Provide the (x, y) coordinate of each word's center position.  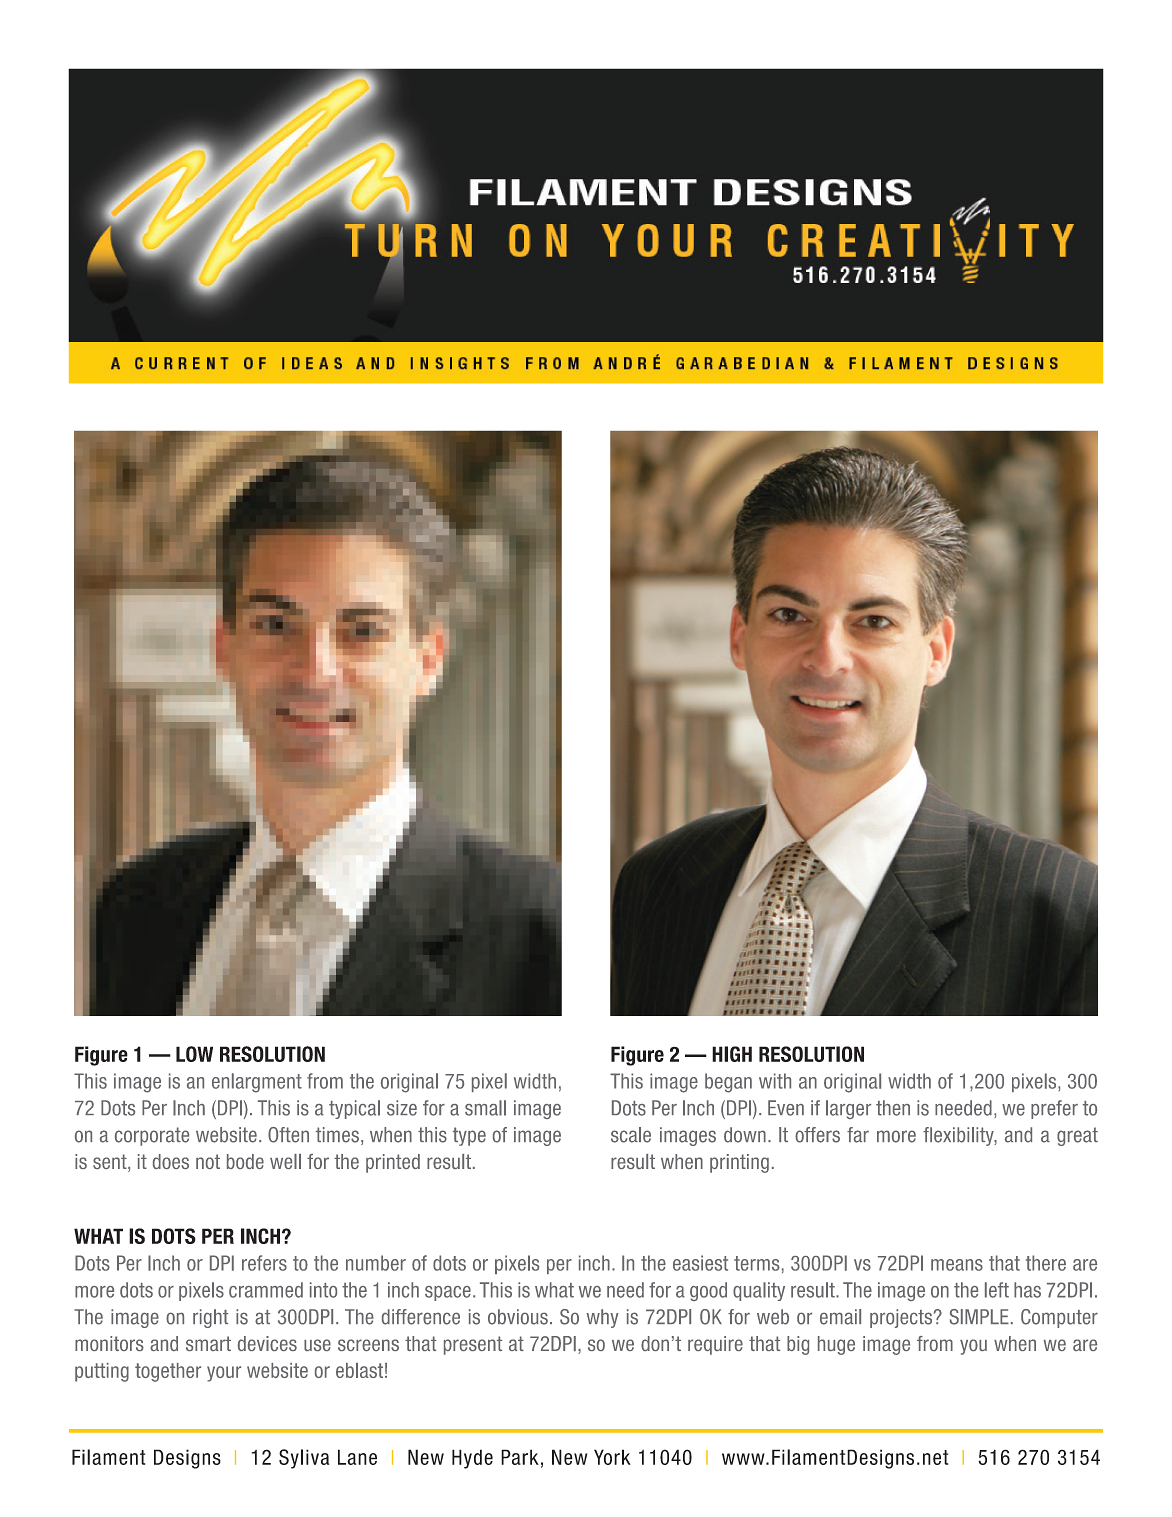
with (775, 1081)
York (612, 1457)
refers (264, 1263)
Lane (357, 1457)
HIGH (732, 1054)
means (957, 1265)
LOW (194, 1054)
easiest (700, 1263)
